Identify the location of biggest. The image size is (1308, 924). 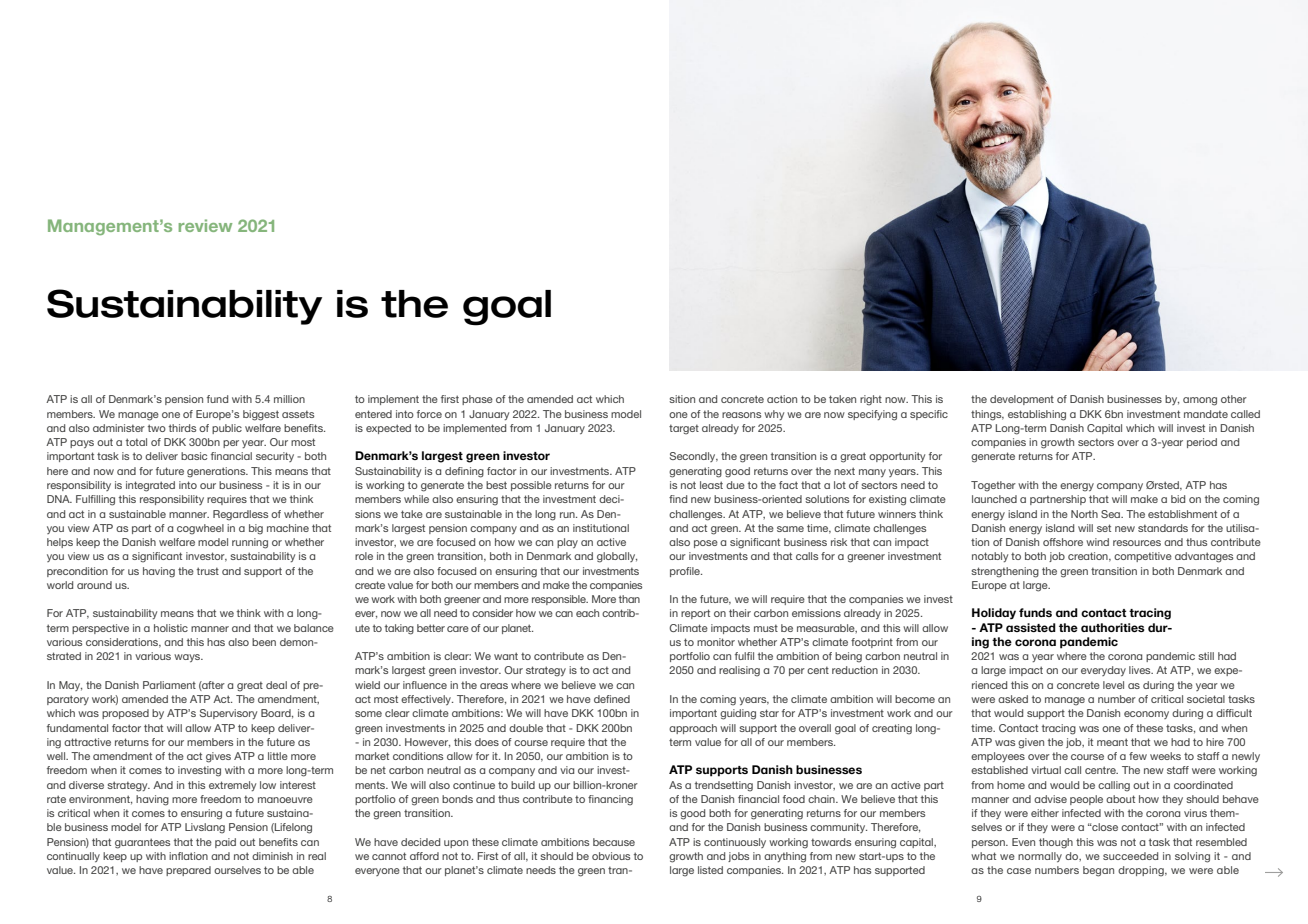
(261, 415).
